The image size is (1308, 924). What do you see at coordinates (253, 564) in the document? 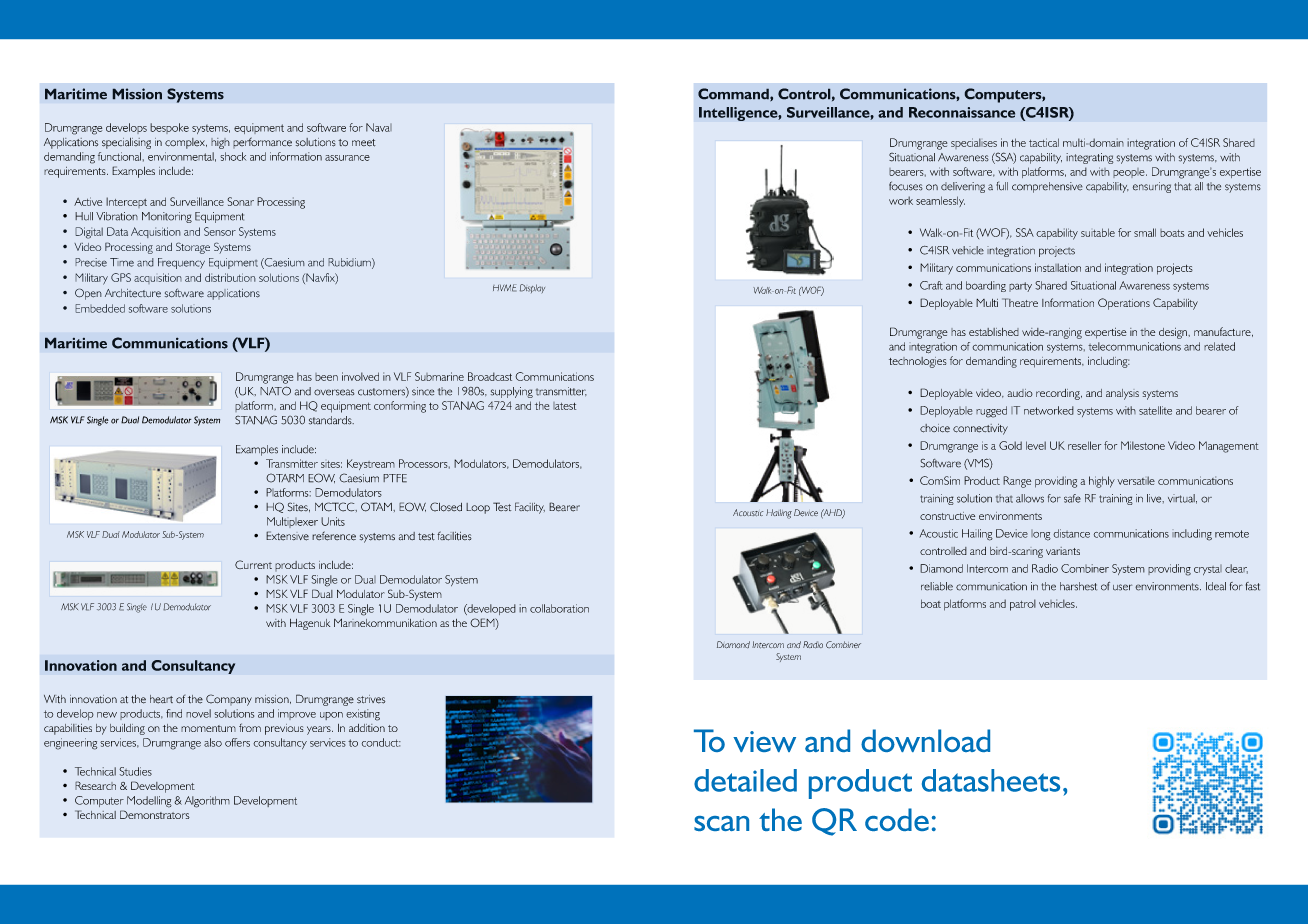
I see `Current` at bounding box center [253, 564].
